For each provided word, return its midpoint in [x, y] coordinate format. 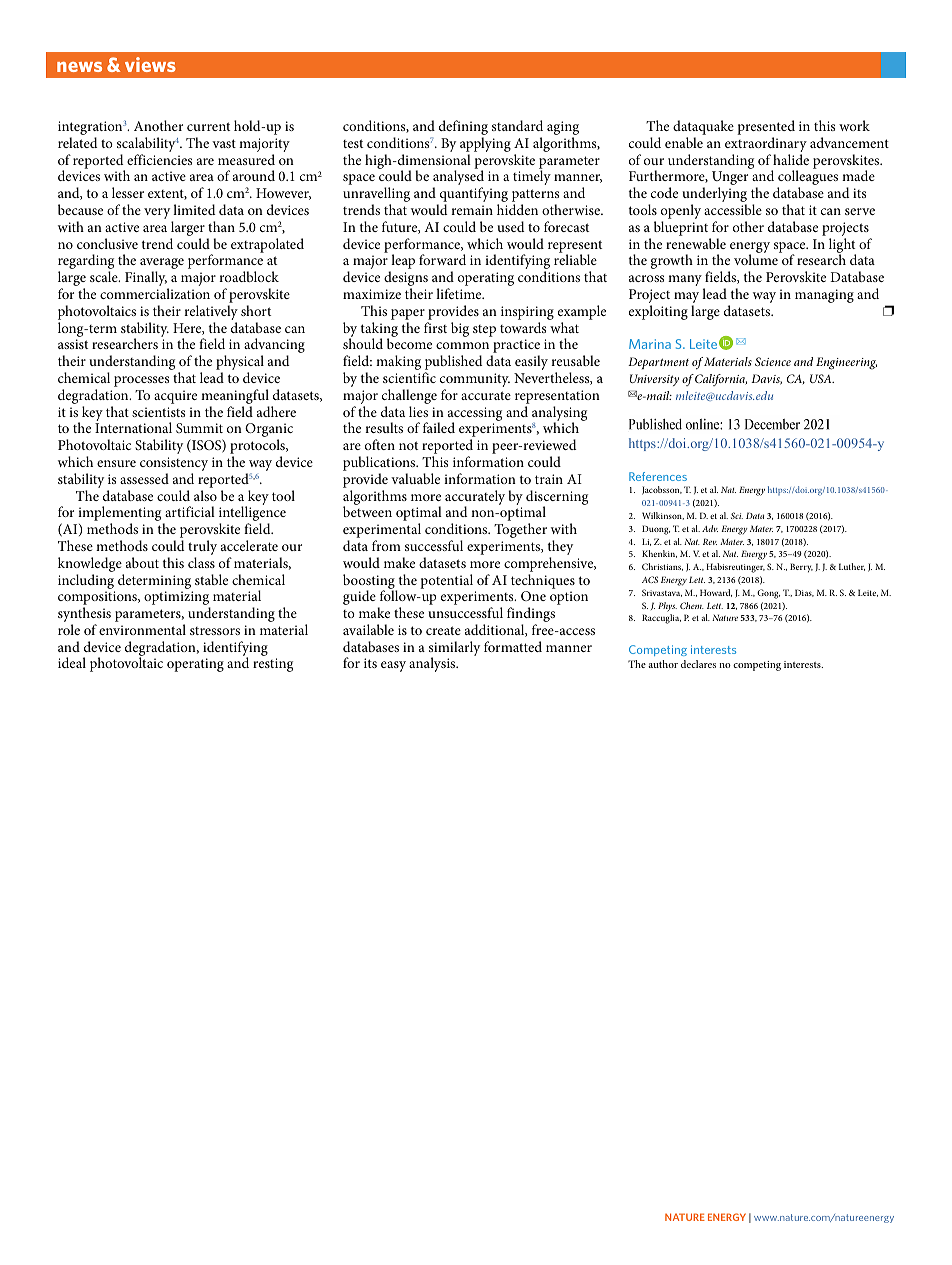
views [150, 64]
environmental [142, 629]
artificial [190, 511]
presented [766, 129]
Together [520, 530]
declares [698, 664]
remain [472, 210]
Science [773, 361]
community [475, 381]
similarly [454, 649]
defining [463, 129]
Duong [656, 530]
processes [141, 381]
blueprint [681, 228]
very [157, 213]
